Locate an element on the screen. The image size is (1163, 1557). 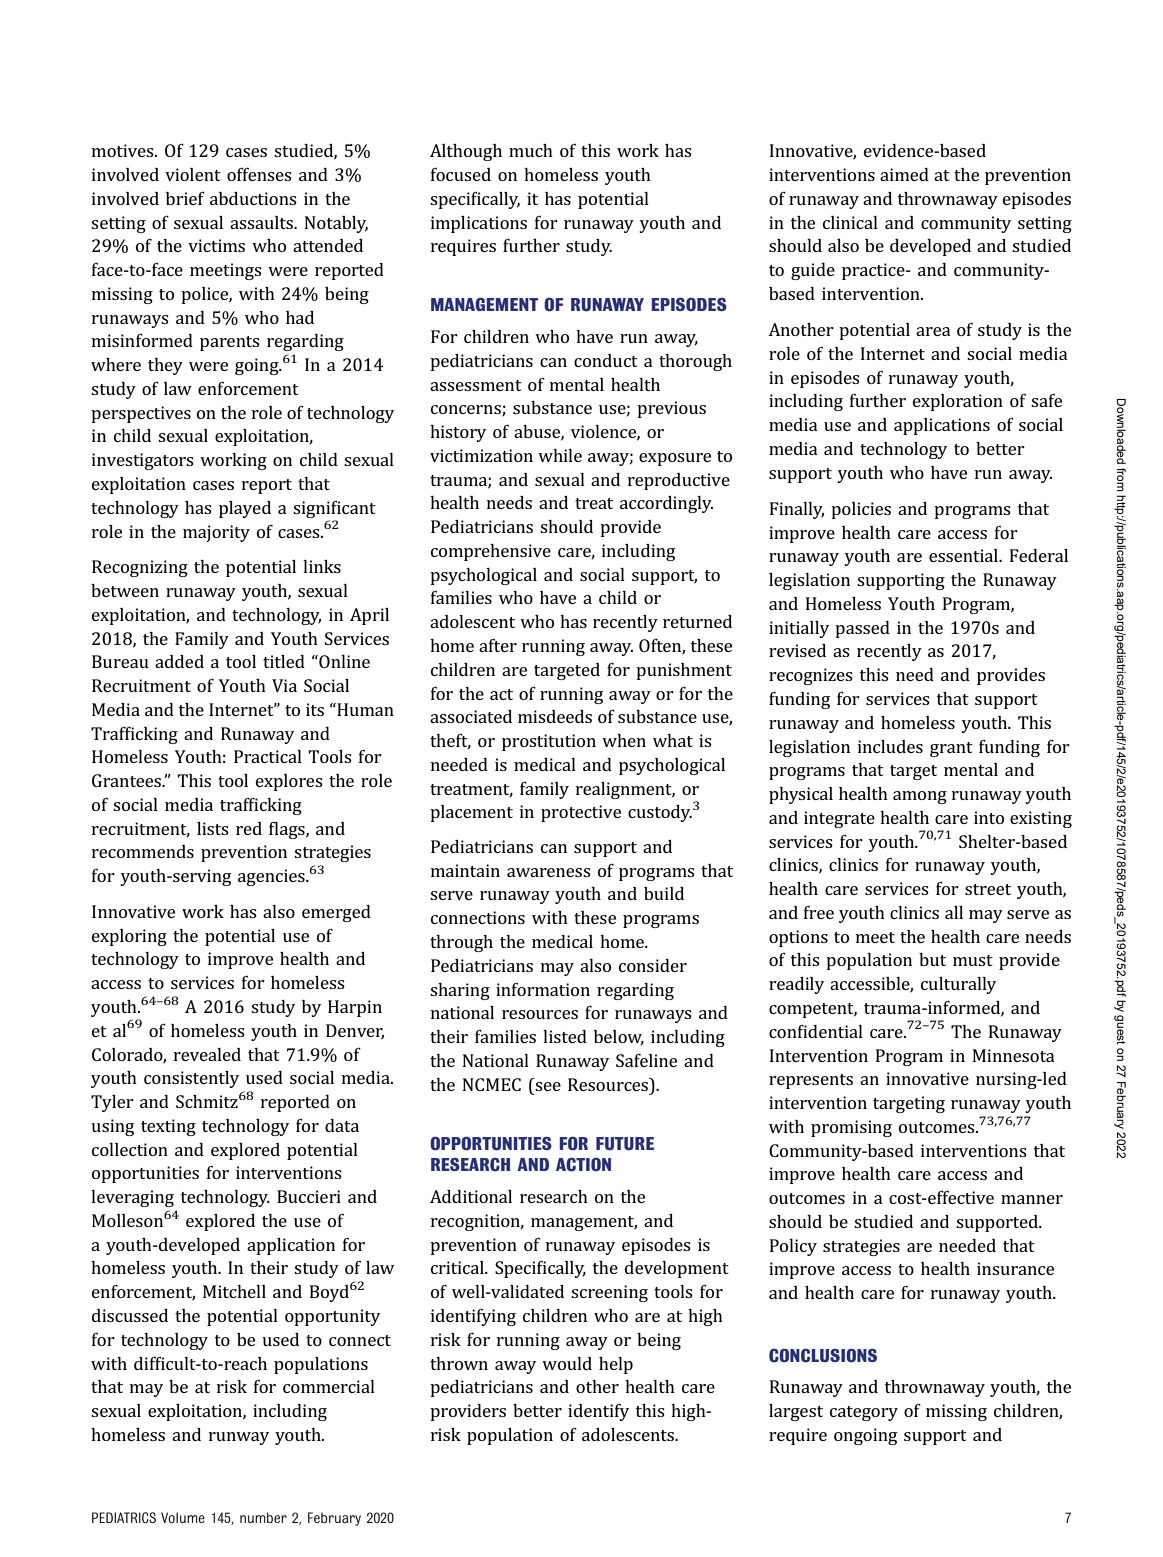
much is located at coordinates (531, 150).
